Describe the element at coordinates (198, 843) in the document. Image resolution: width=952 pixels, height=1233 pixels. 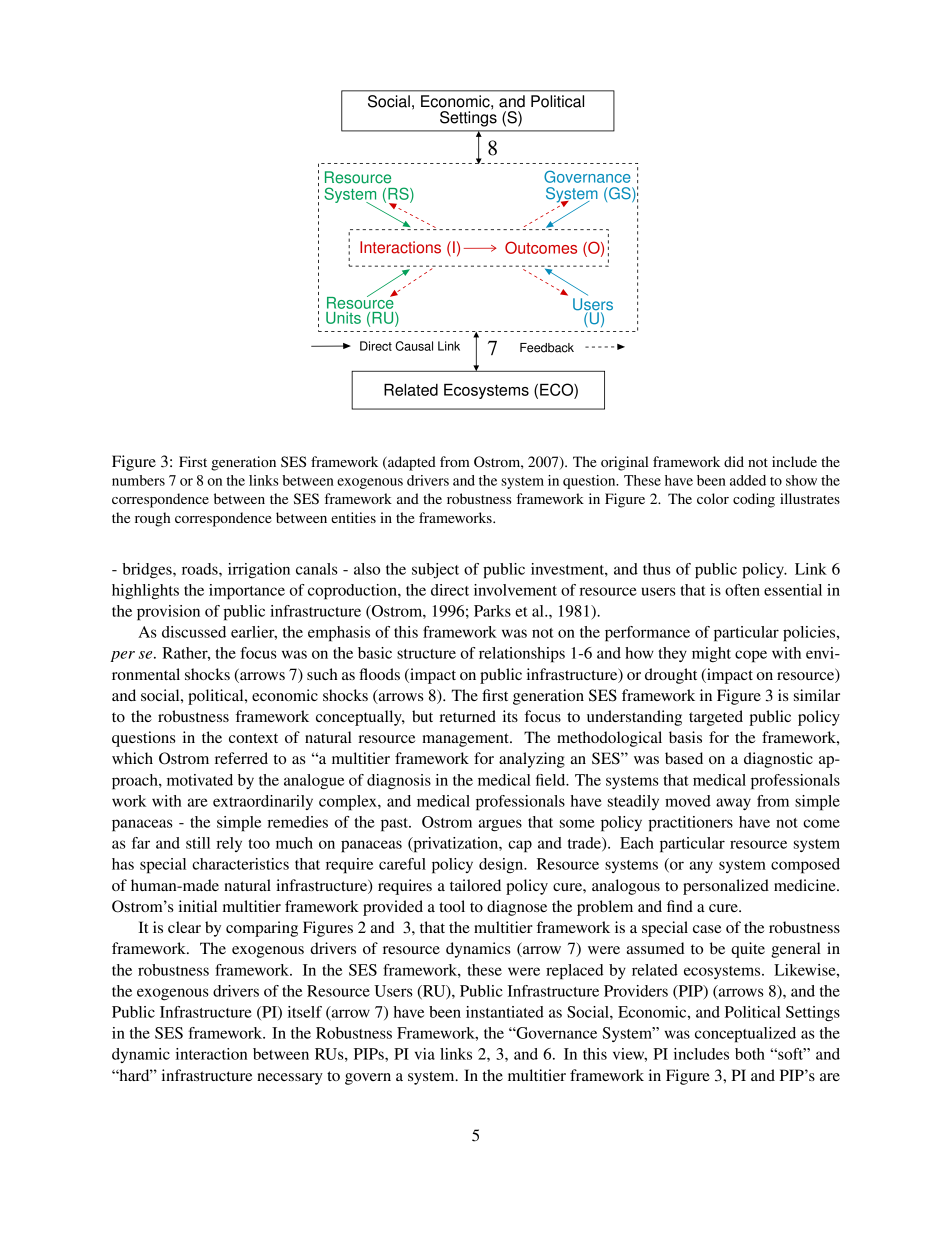
I see `still` at that location.
